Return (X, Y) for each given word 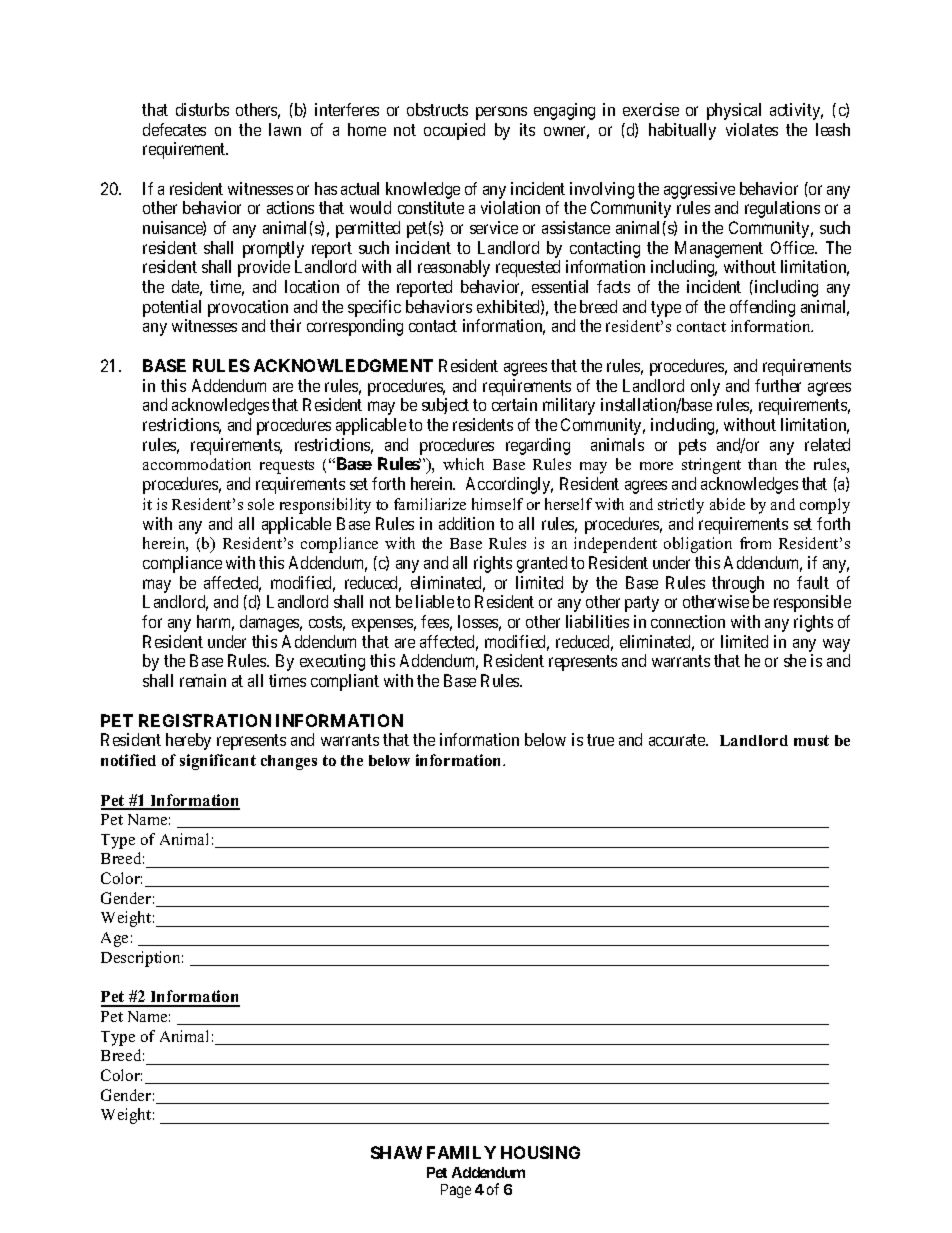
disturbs (202, 109)
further (778, 385)
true (600, 740)
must (811, 740)
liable (435, 601)
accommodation (197, 464)
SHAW (396, 1152)
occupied (454, 131)
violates (752, 129)
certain (514, 404)
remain (203, 680)
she (795, 660)
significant (218, 762)
